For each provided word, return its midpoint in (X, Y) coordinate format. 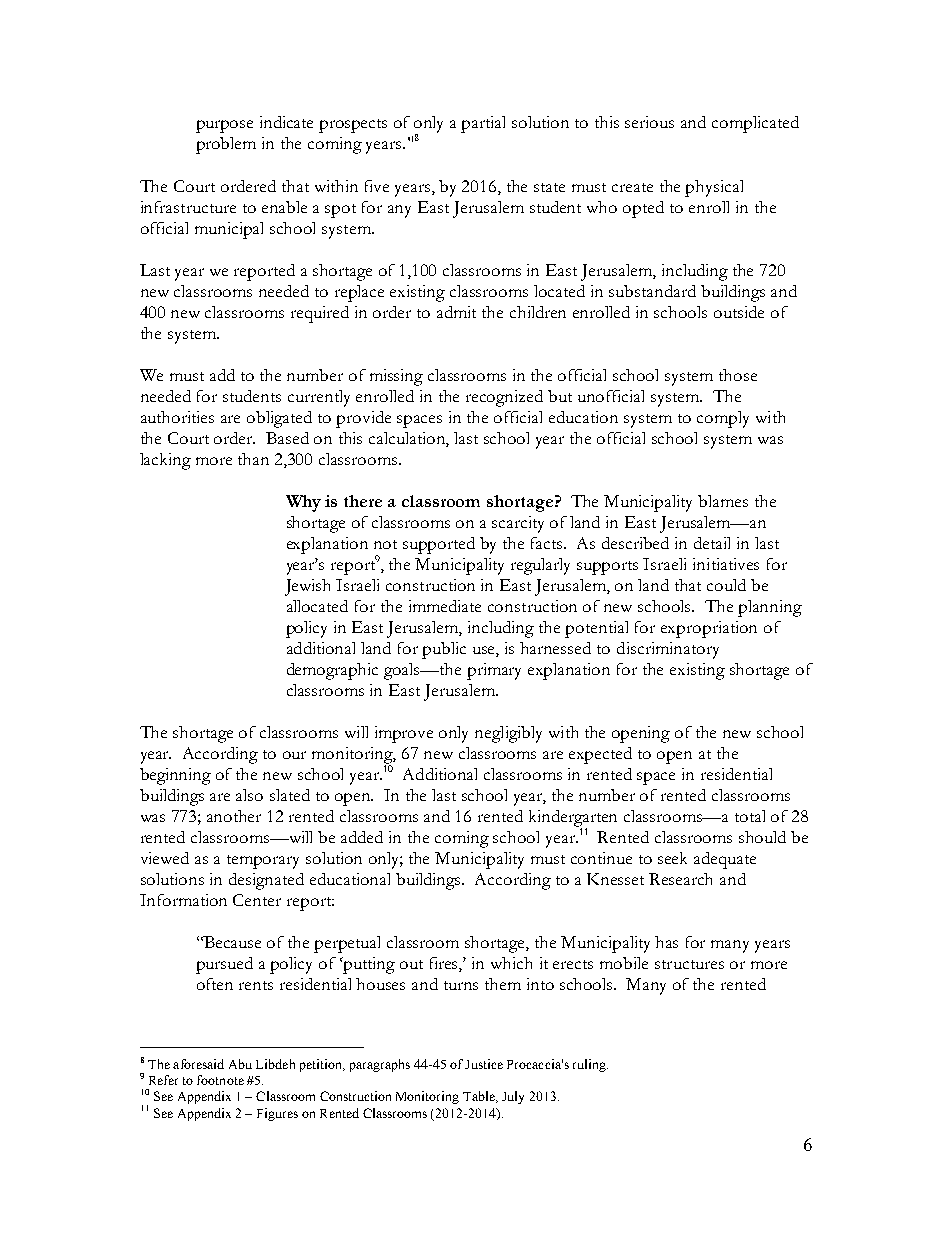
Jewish (307, 587)
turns (461, 985)
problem (226, 145)
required (320, 314)
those (738, 375)
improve (404, 734)
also (249, 795)
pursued (224, 965)
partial (483, 124)
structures (689, 964)
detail (712, 543)
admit (456, 312)
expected (600, 755)
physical (714, 188)
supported (439, 545)
